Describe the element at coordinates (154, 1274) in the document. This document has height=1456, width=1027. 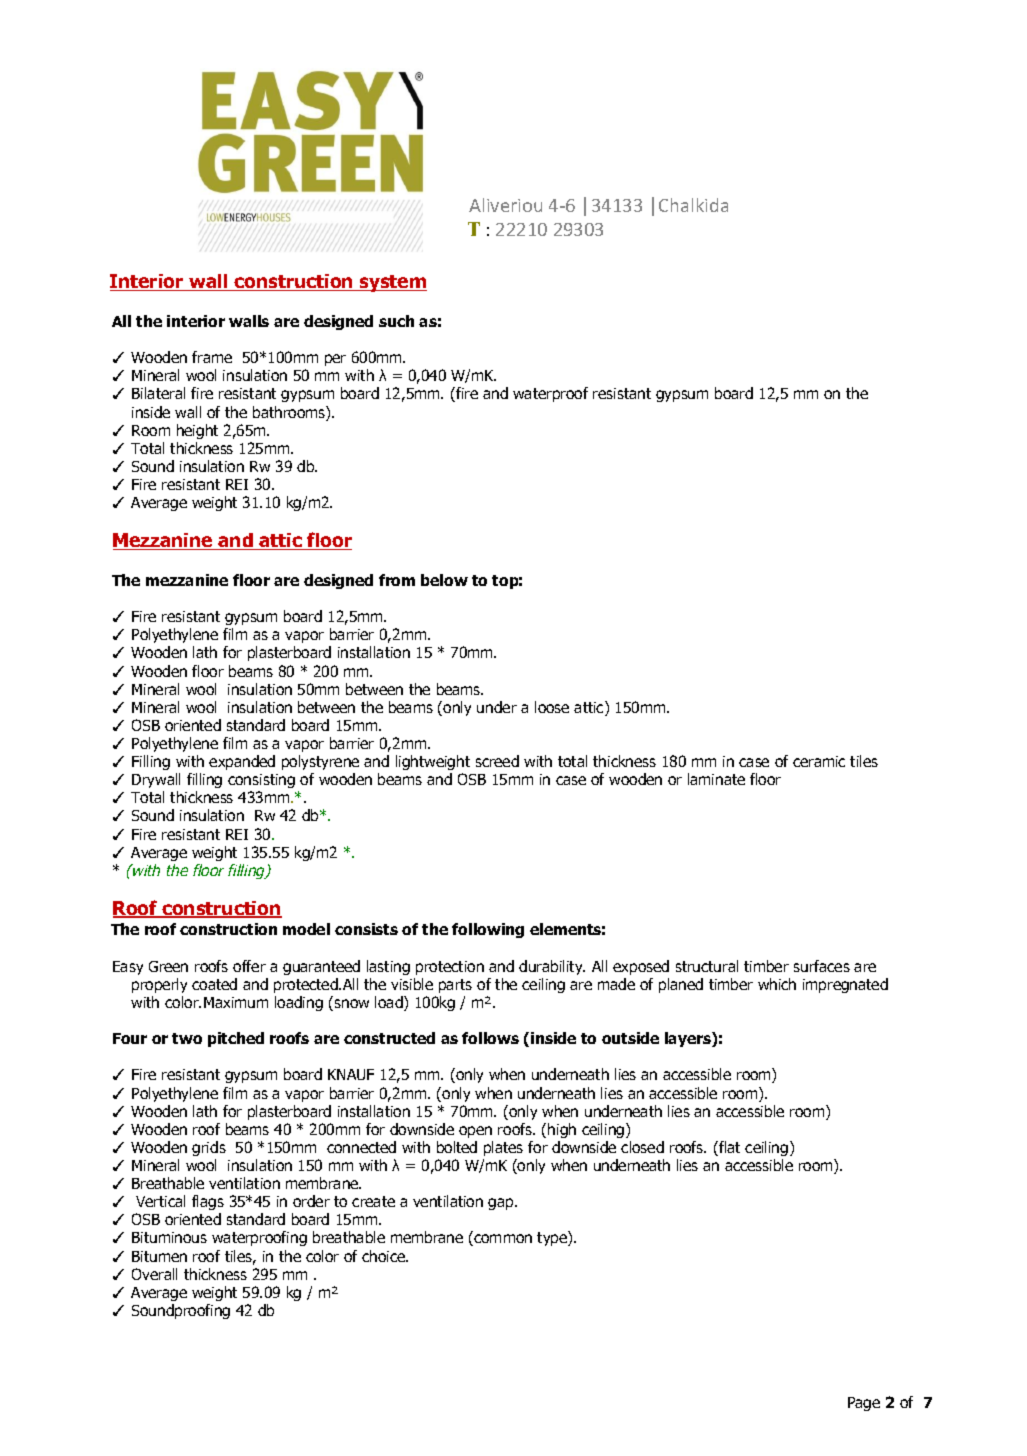
I see `Overall` at that location.
